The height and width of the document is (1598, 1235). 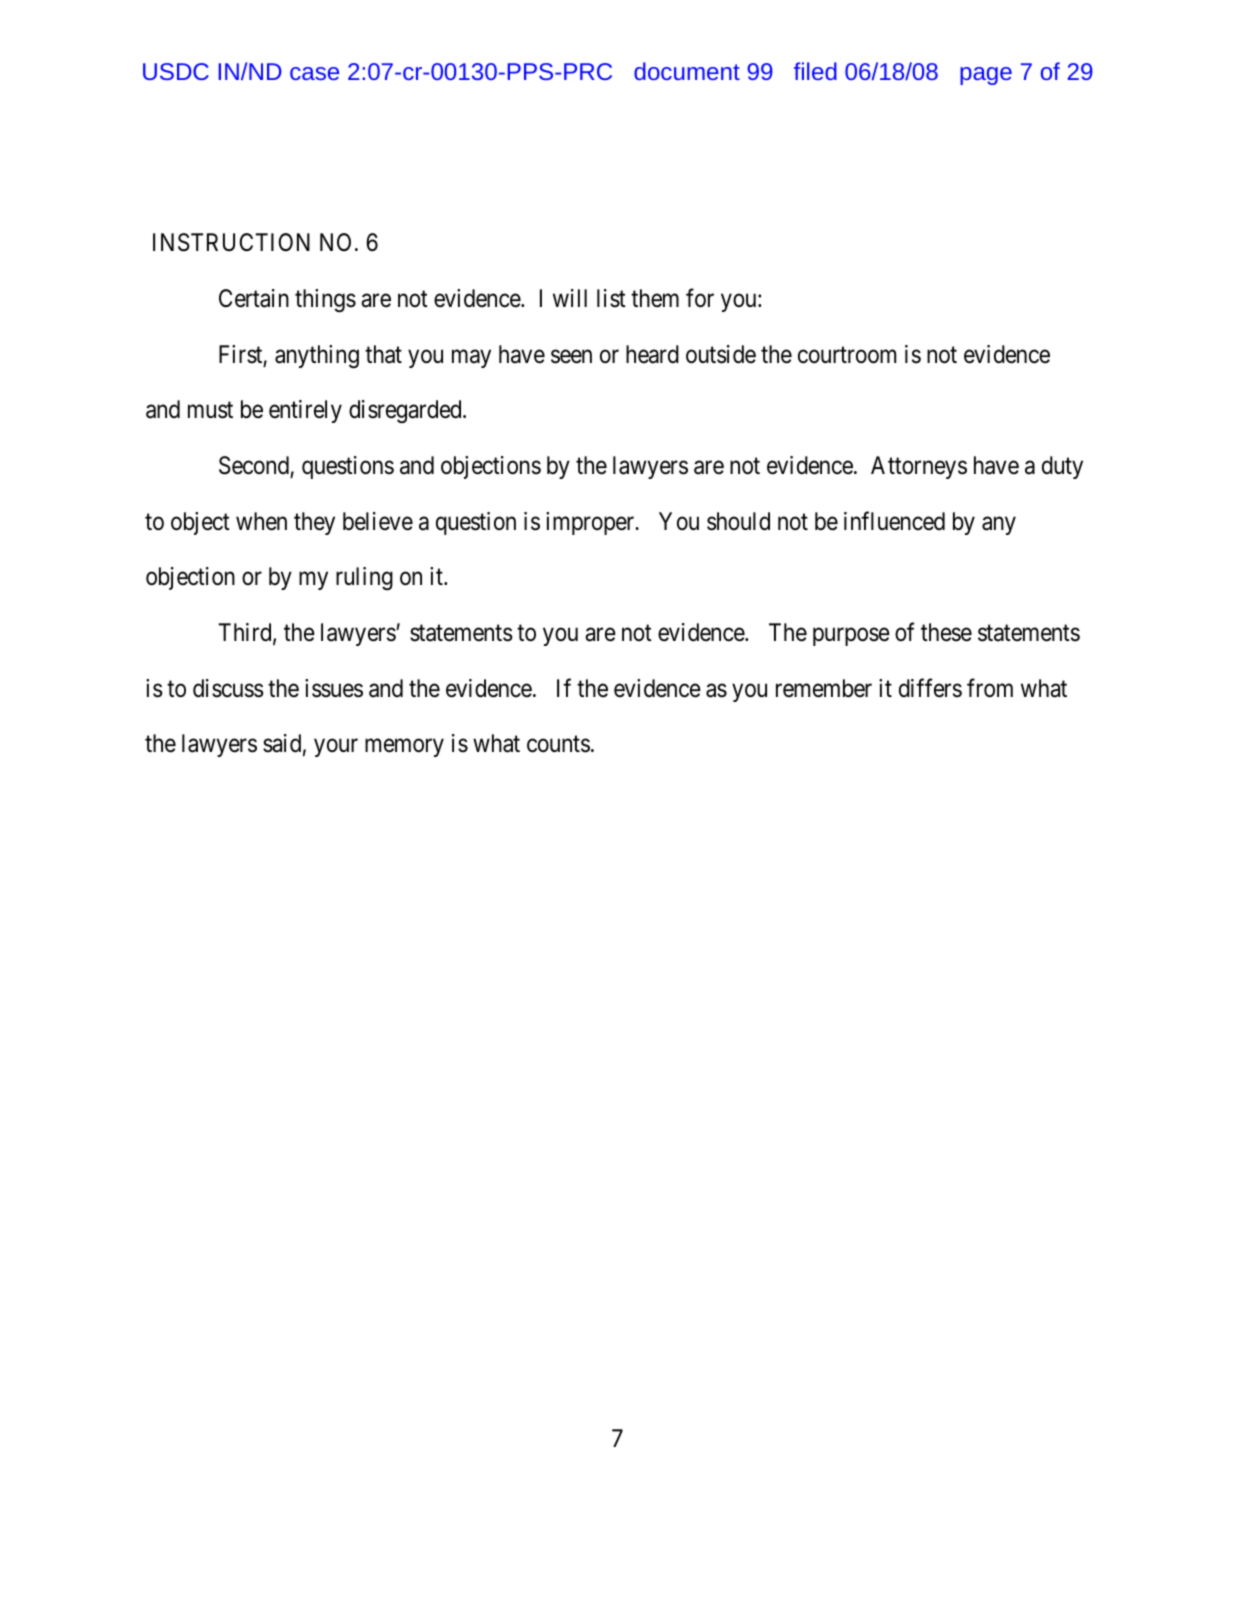 I want to click on counts, so click(x=558, y=745).
